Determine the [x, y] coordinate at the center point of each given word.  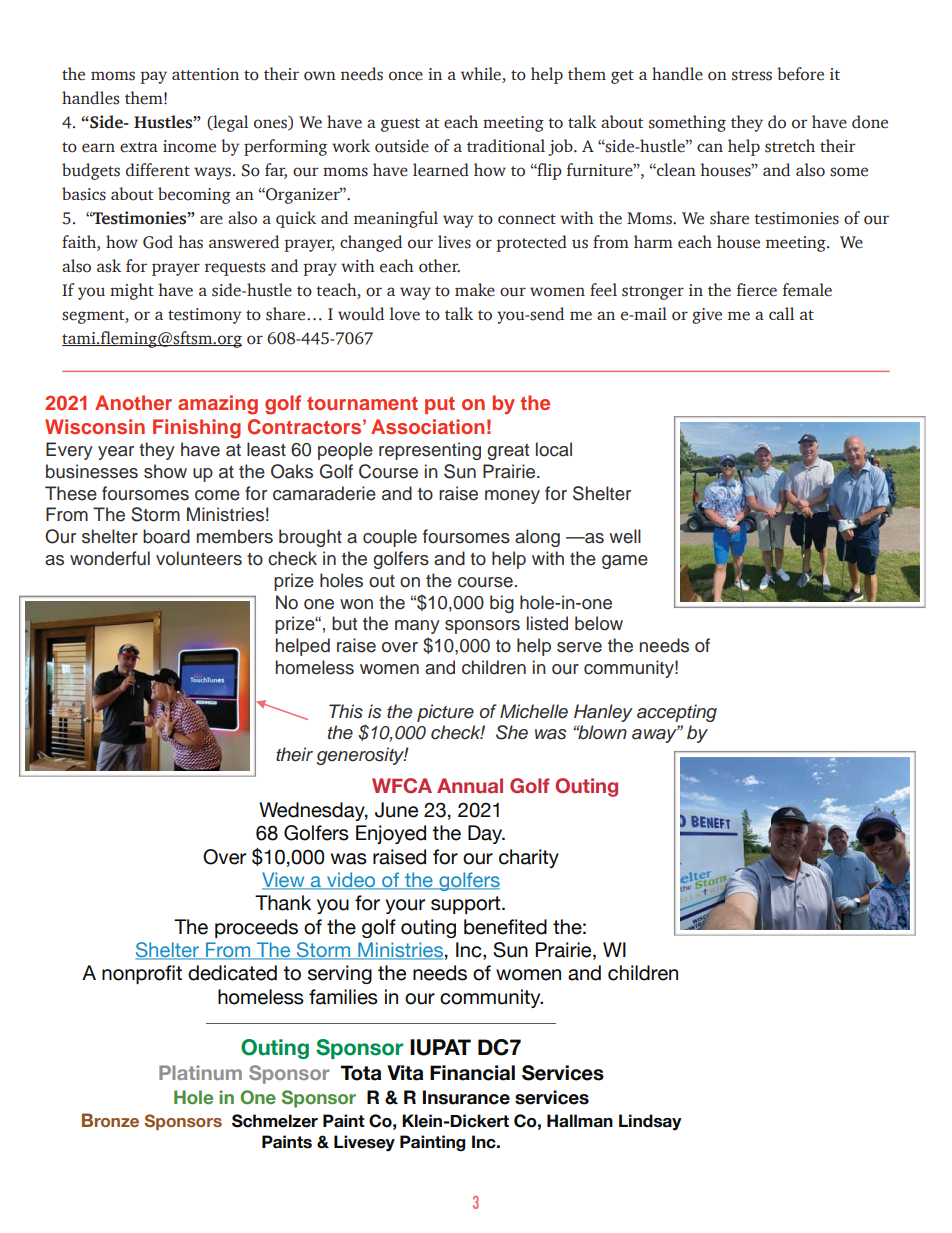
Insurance [466, 1097]
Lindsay [650, 1122]
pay [153, 77]
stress [752, 75]
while [482, 75]
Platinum [200, 1072]
